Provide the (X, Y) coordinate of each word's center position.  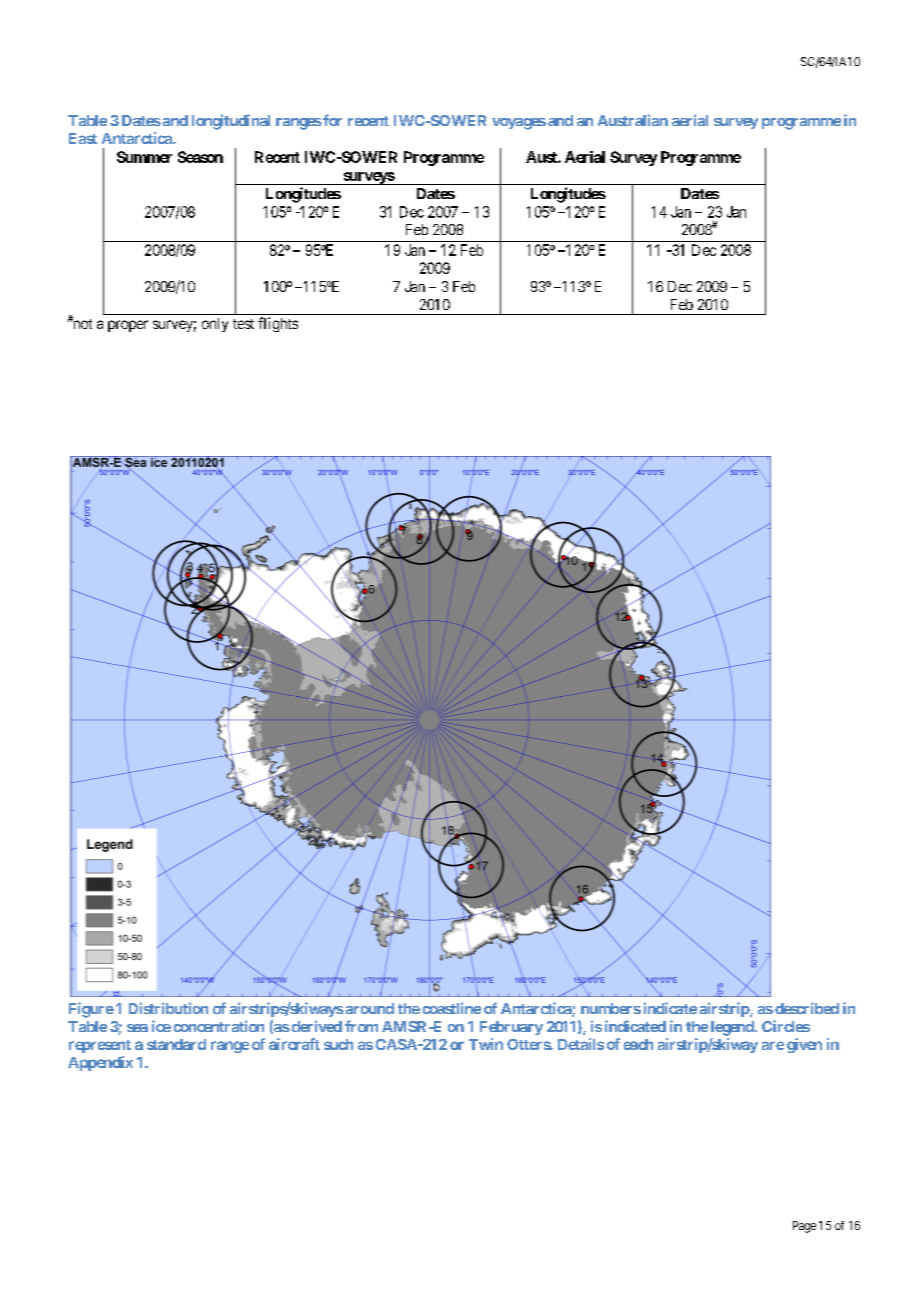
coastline (452, 1008)
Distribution (168, 1008)
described (807, 1008)
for (331, 120)
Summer (144, 157)
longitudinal (231, 122)
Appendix (100, 1063)
